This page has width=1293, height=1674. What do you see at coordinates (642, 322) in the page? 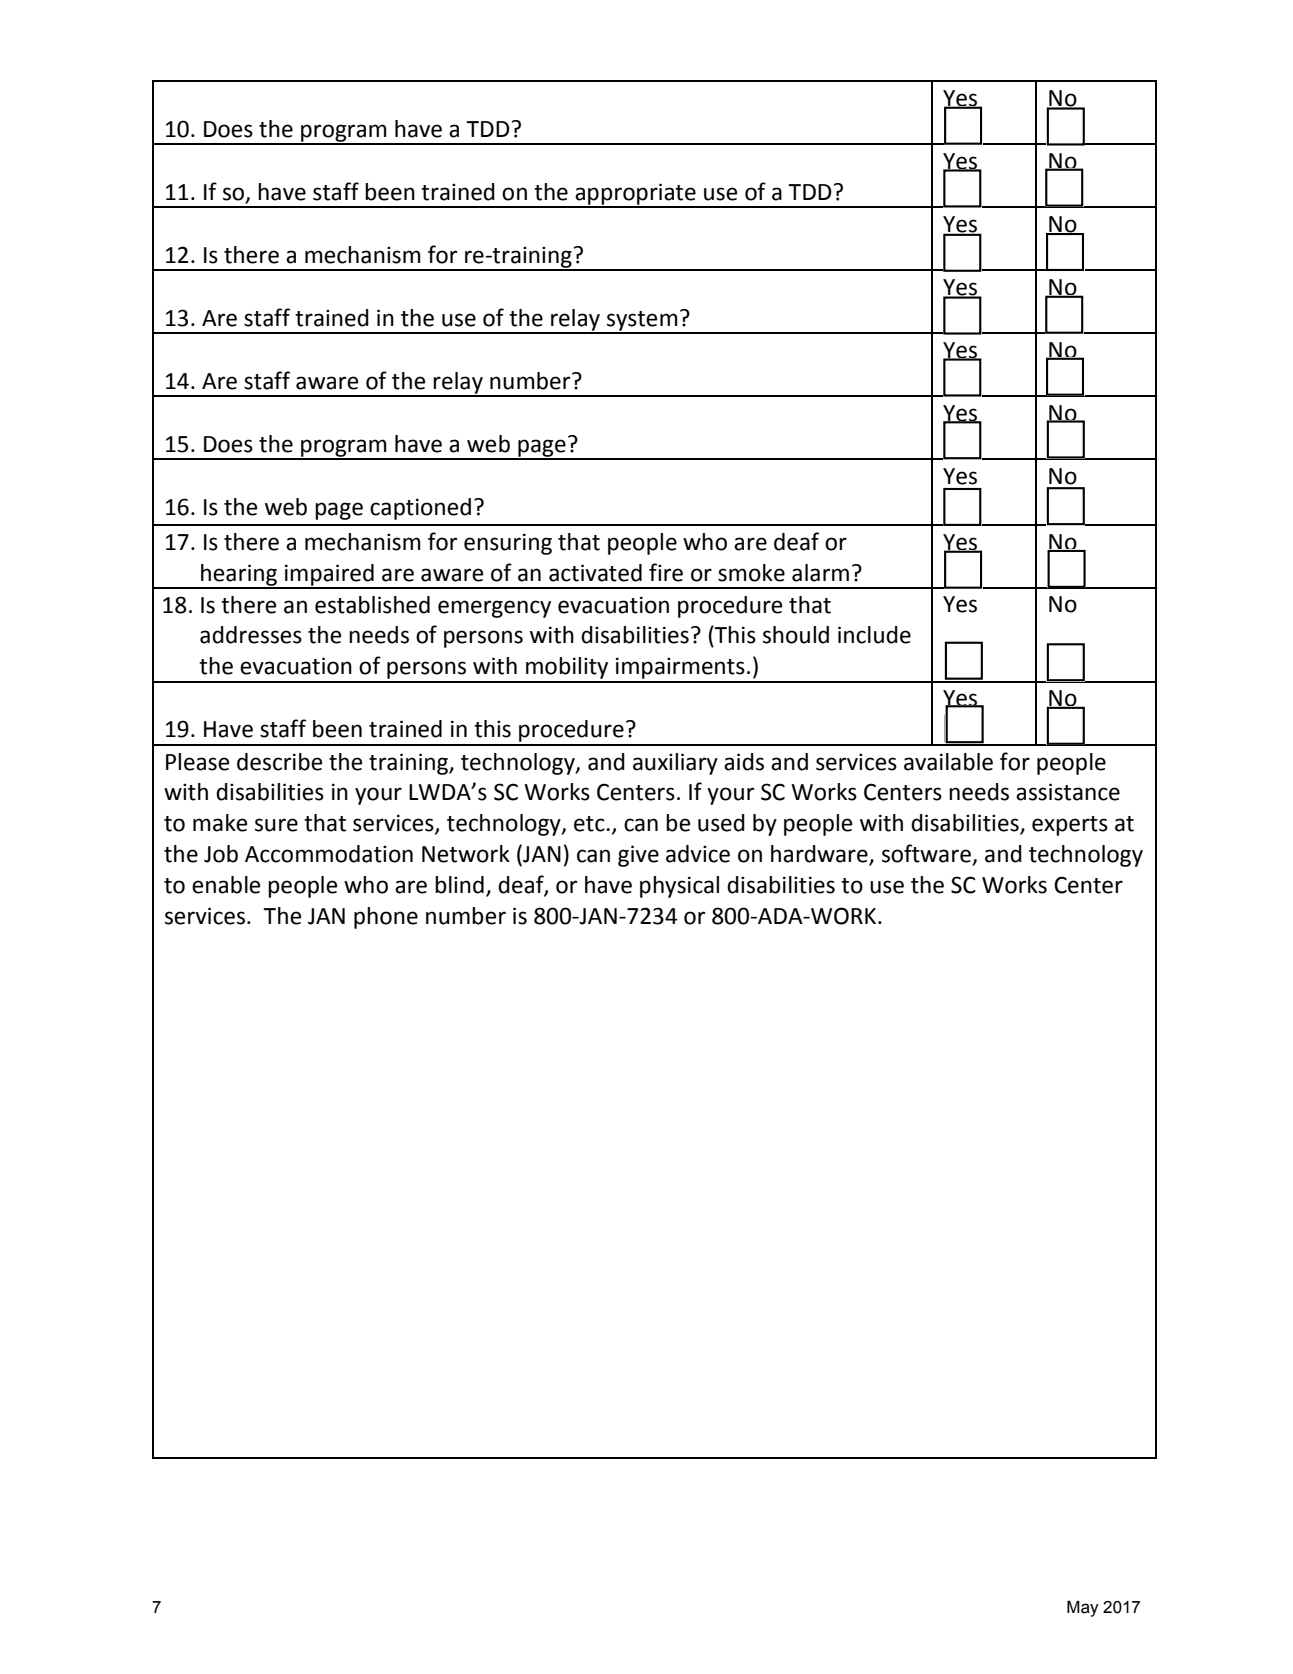
I see `system` at bounding box center [642, 322].
